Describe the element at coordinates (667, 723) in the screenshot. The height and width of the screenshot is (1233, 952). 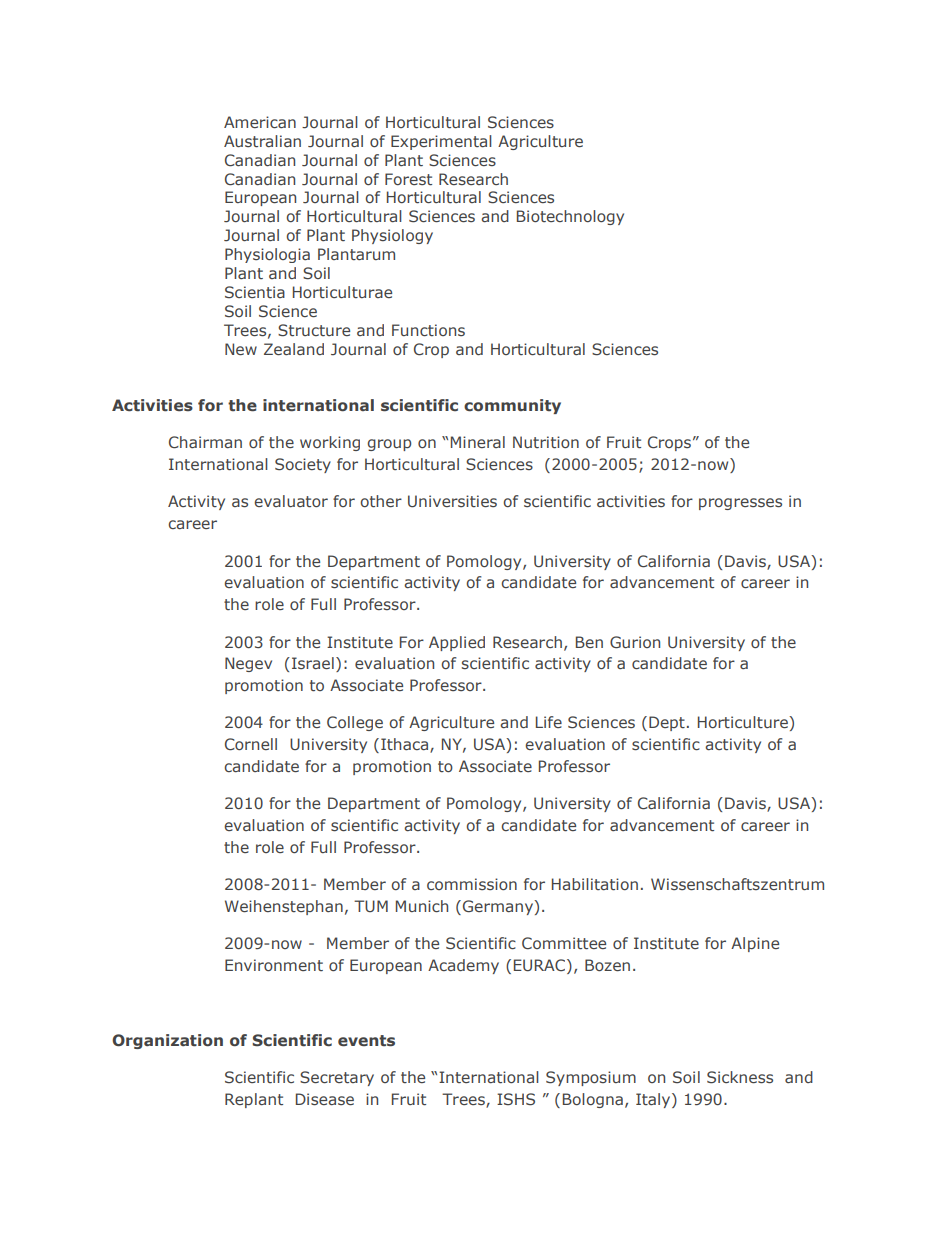
I see `Dept` at that location.
